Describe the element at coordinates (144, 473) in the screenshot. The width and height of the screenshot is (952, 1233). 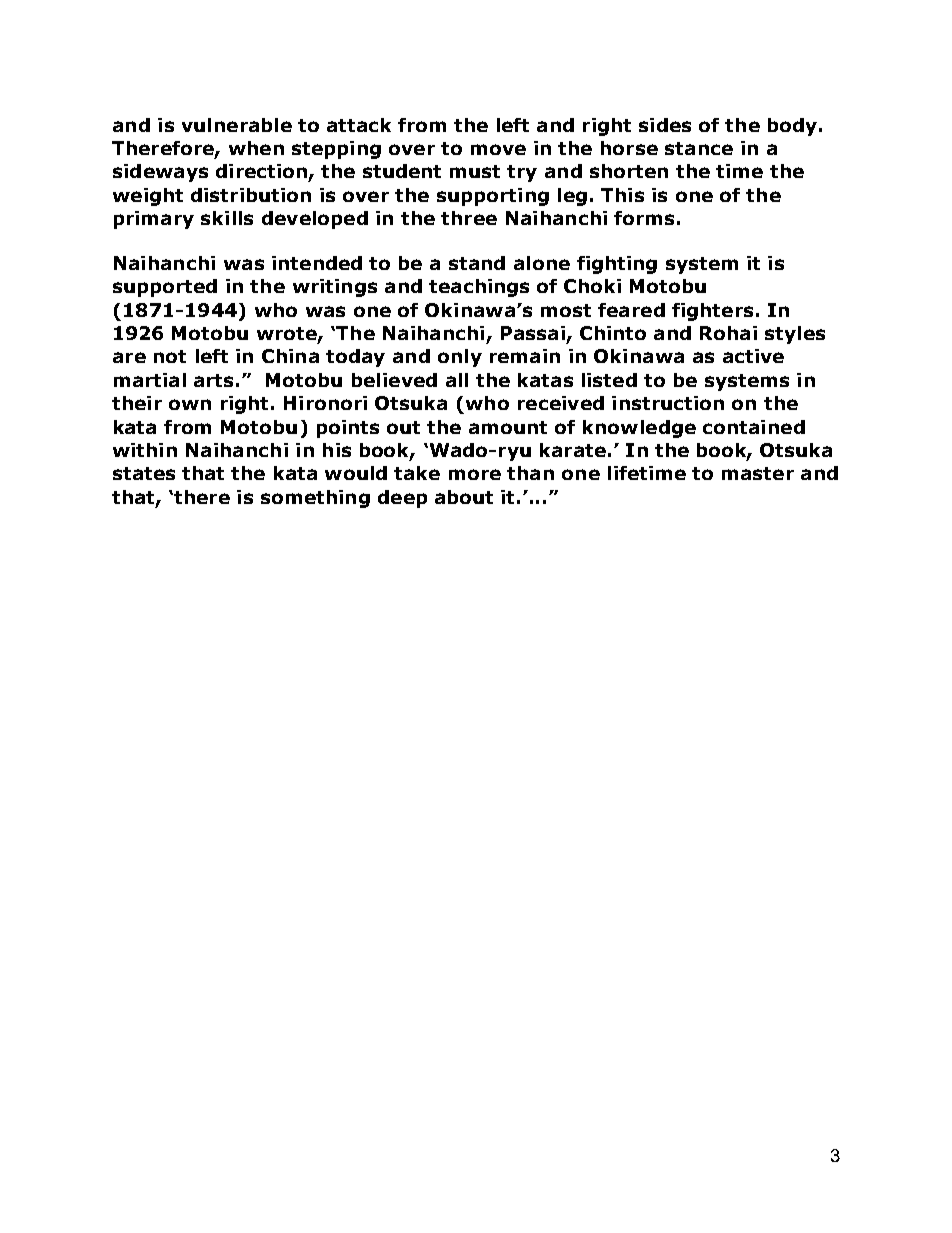
I see `states` at that location.
